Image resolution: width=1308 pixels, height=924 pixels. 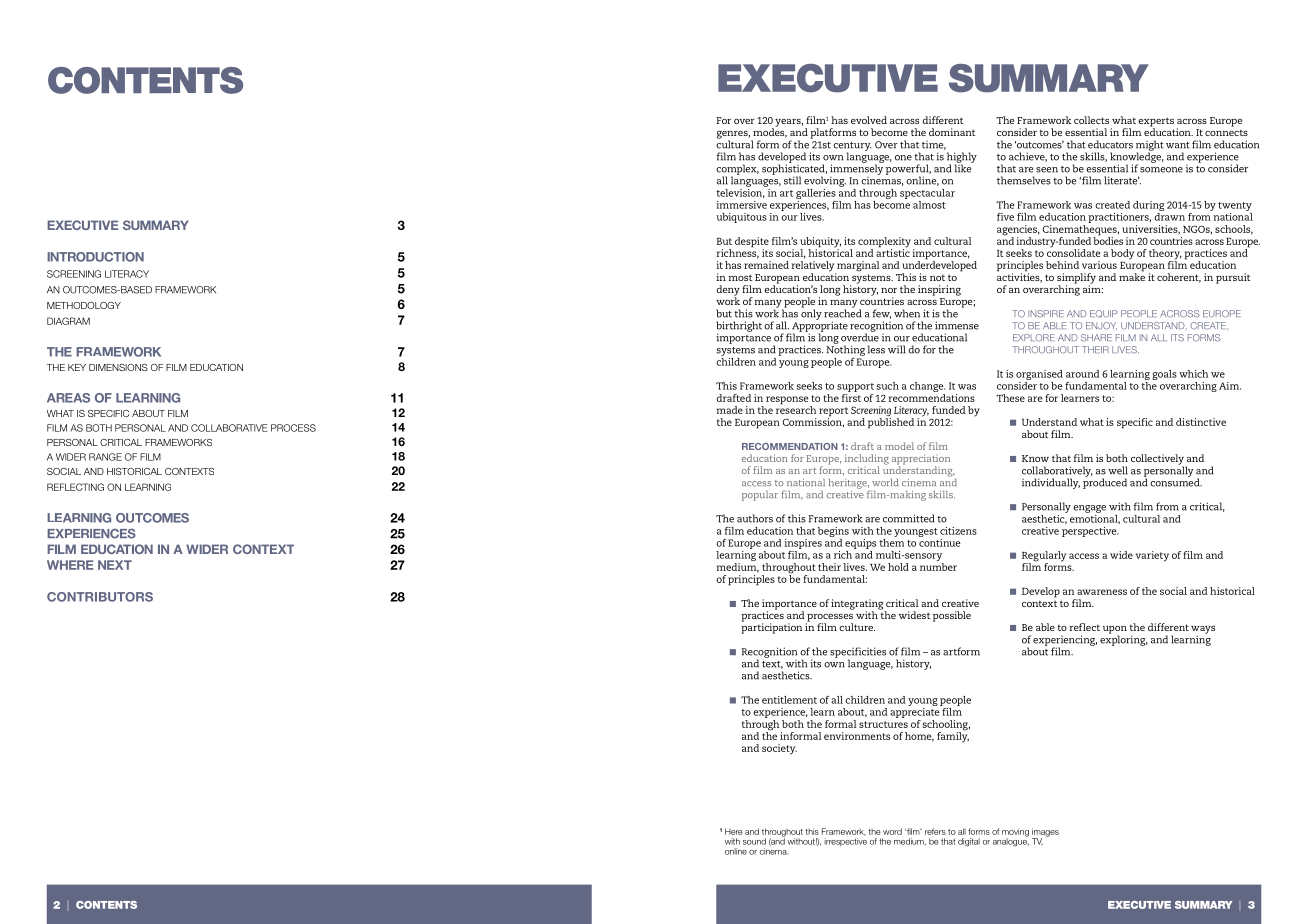 What do you see at coordinates (730, 410) in the image?
I see `made` at bounding box center [730, 410].
